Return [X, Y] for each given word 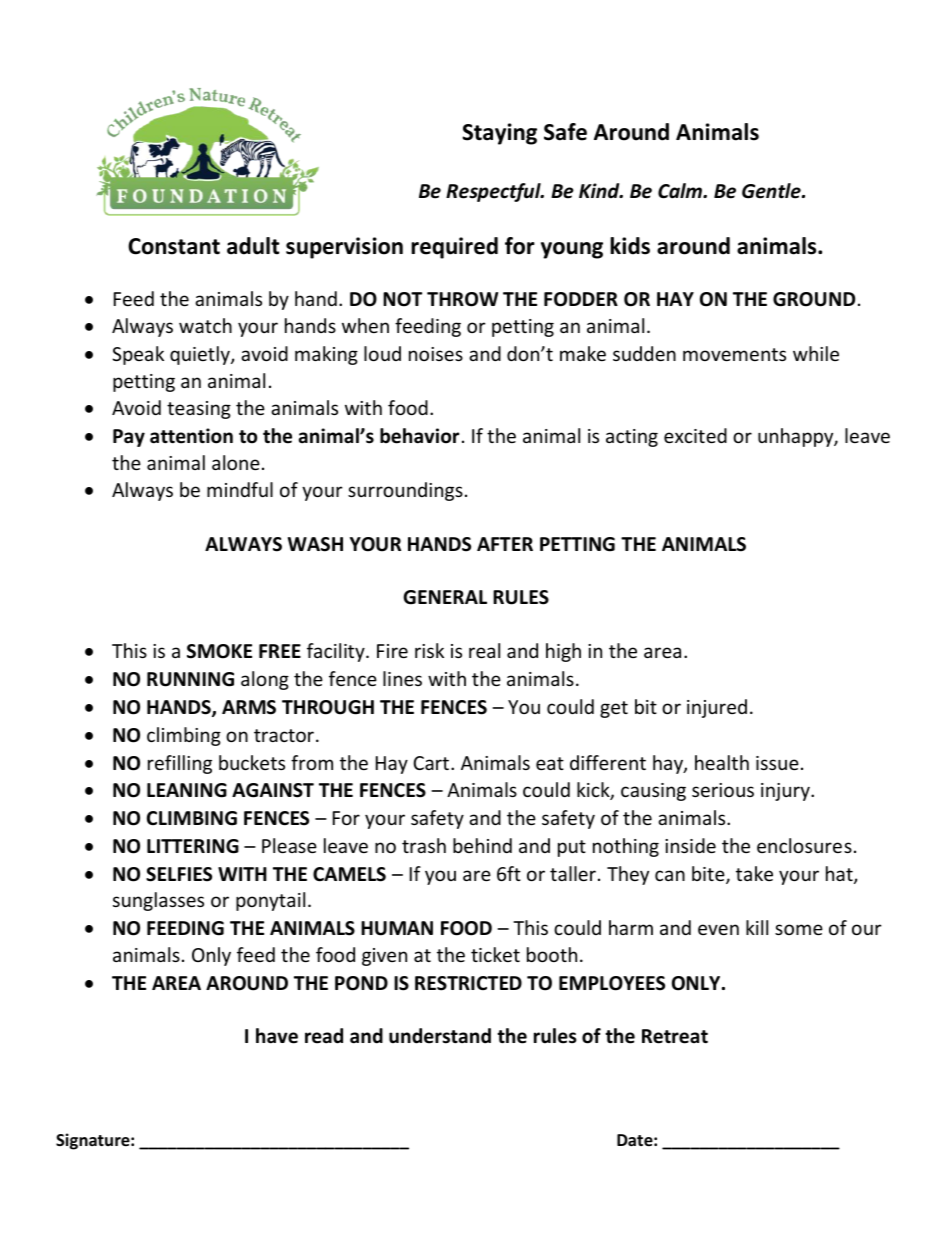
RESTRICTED [468, 983]
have [277, 1036]
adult [253, 246]
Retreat [675, 1036]
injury [786, 792]
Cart [432, 763]
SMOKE [219, 651]
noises [436, 354]
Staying [499, 134]
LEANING [187, 790]
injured [717, 708]
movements [734, 354]
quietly [201, 355]
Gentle [772, 191]
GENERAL [445, 597]
